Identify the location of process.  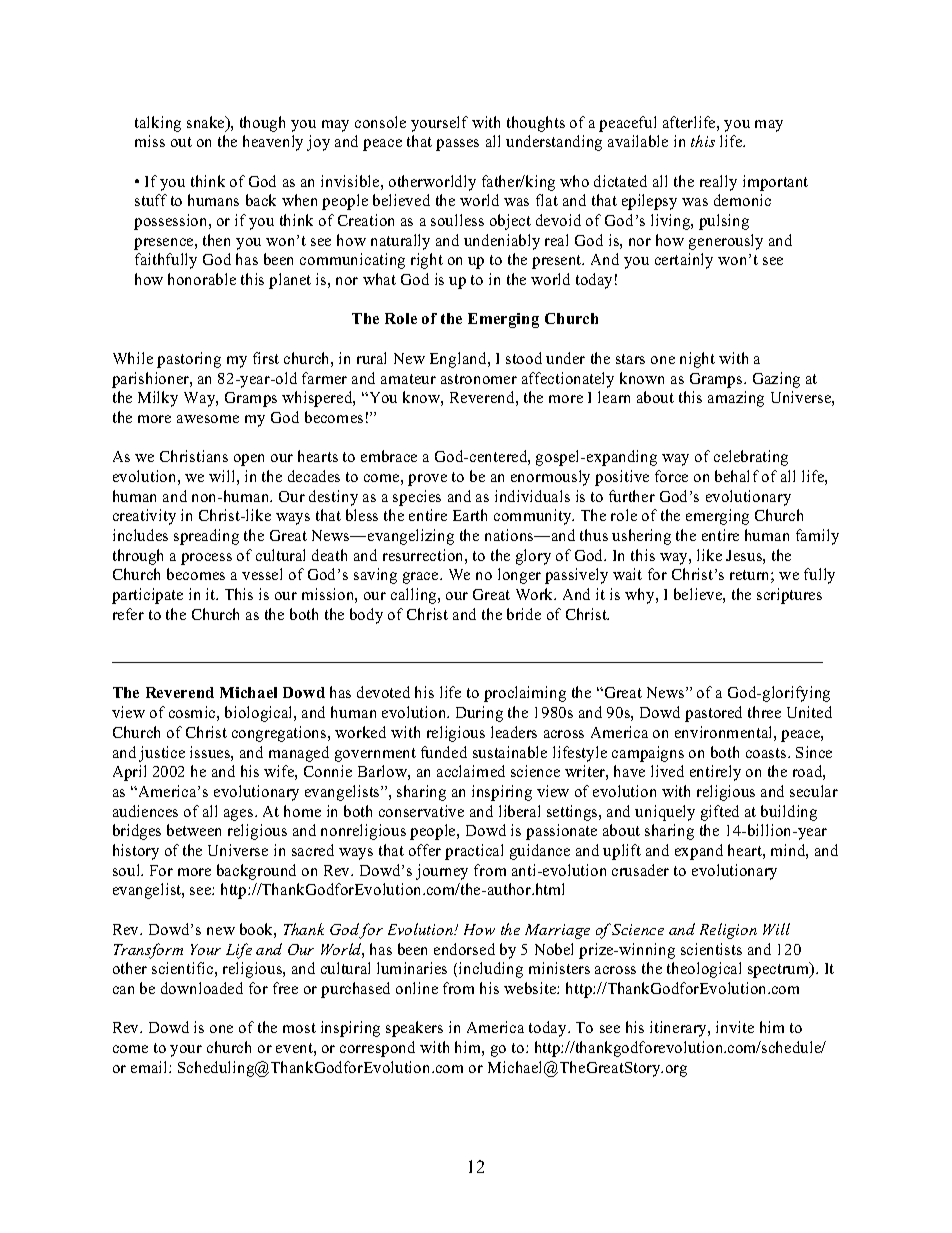
(206, 559).
